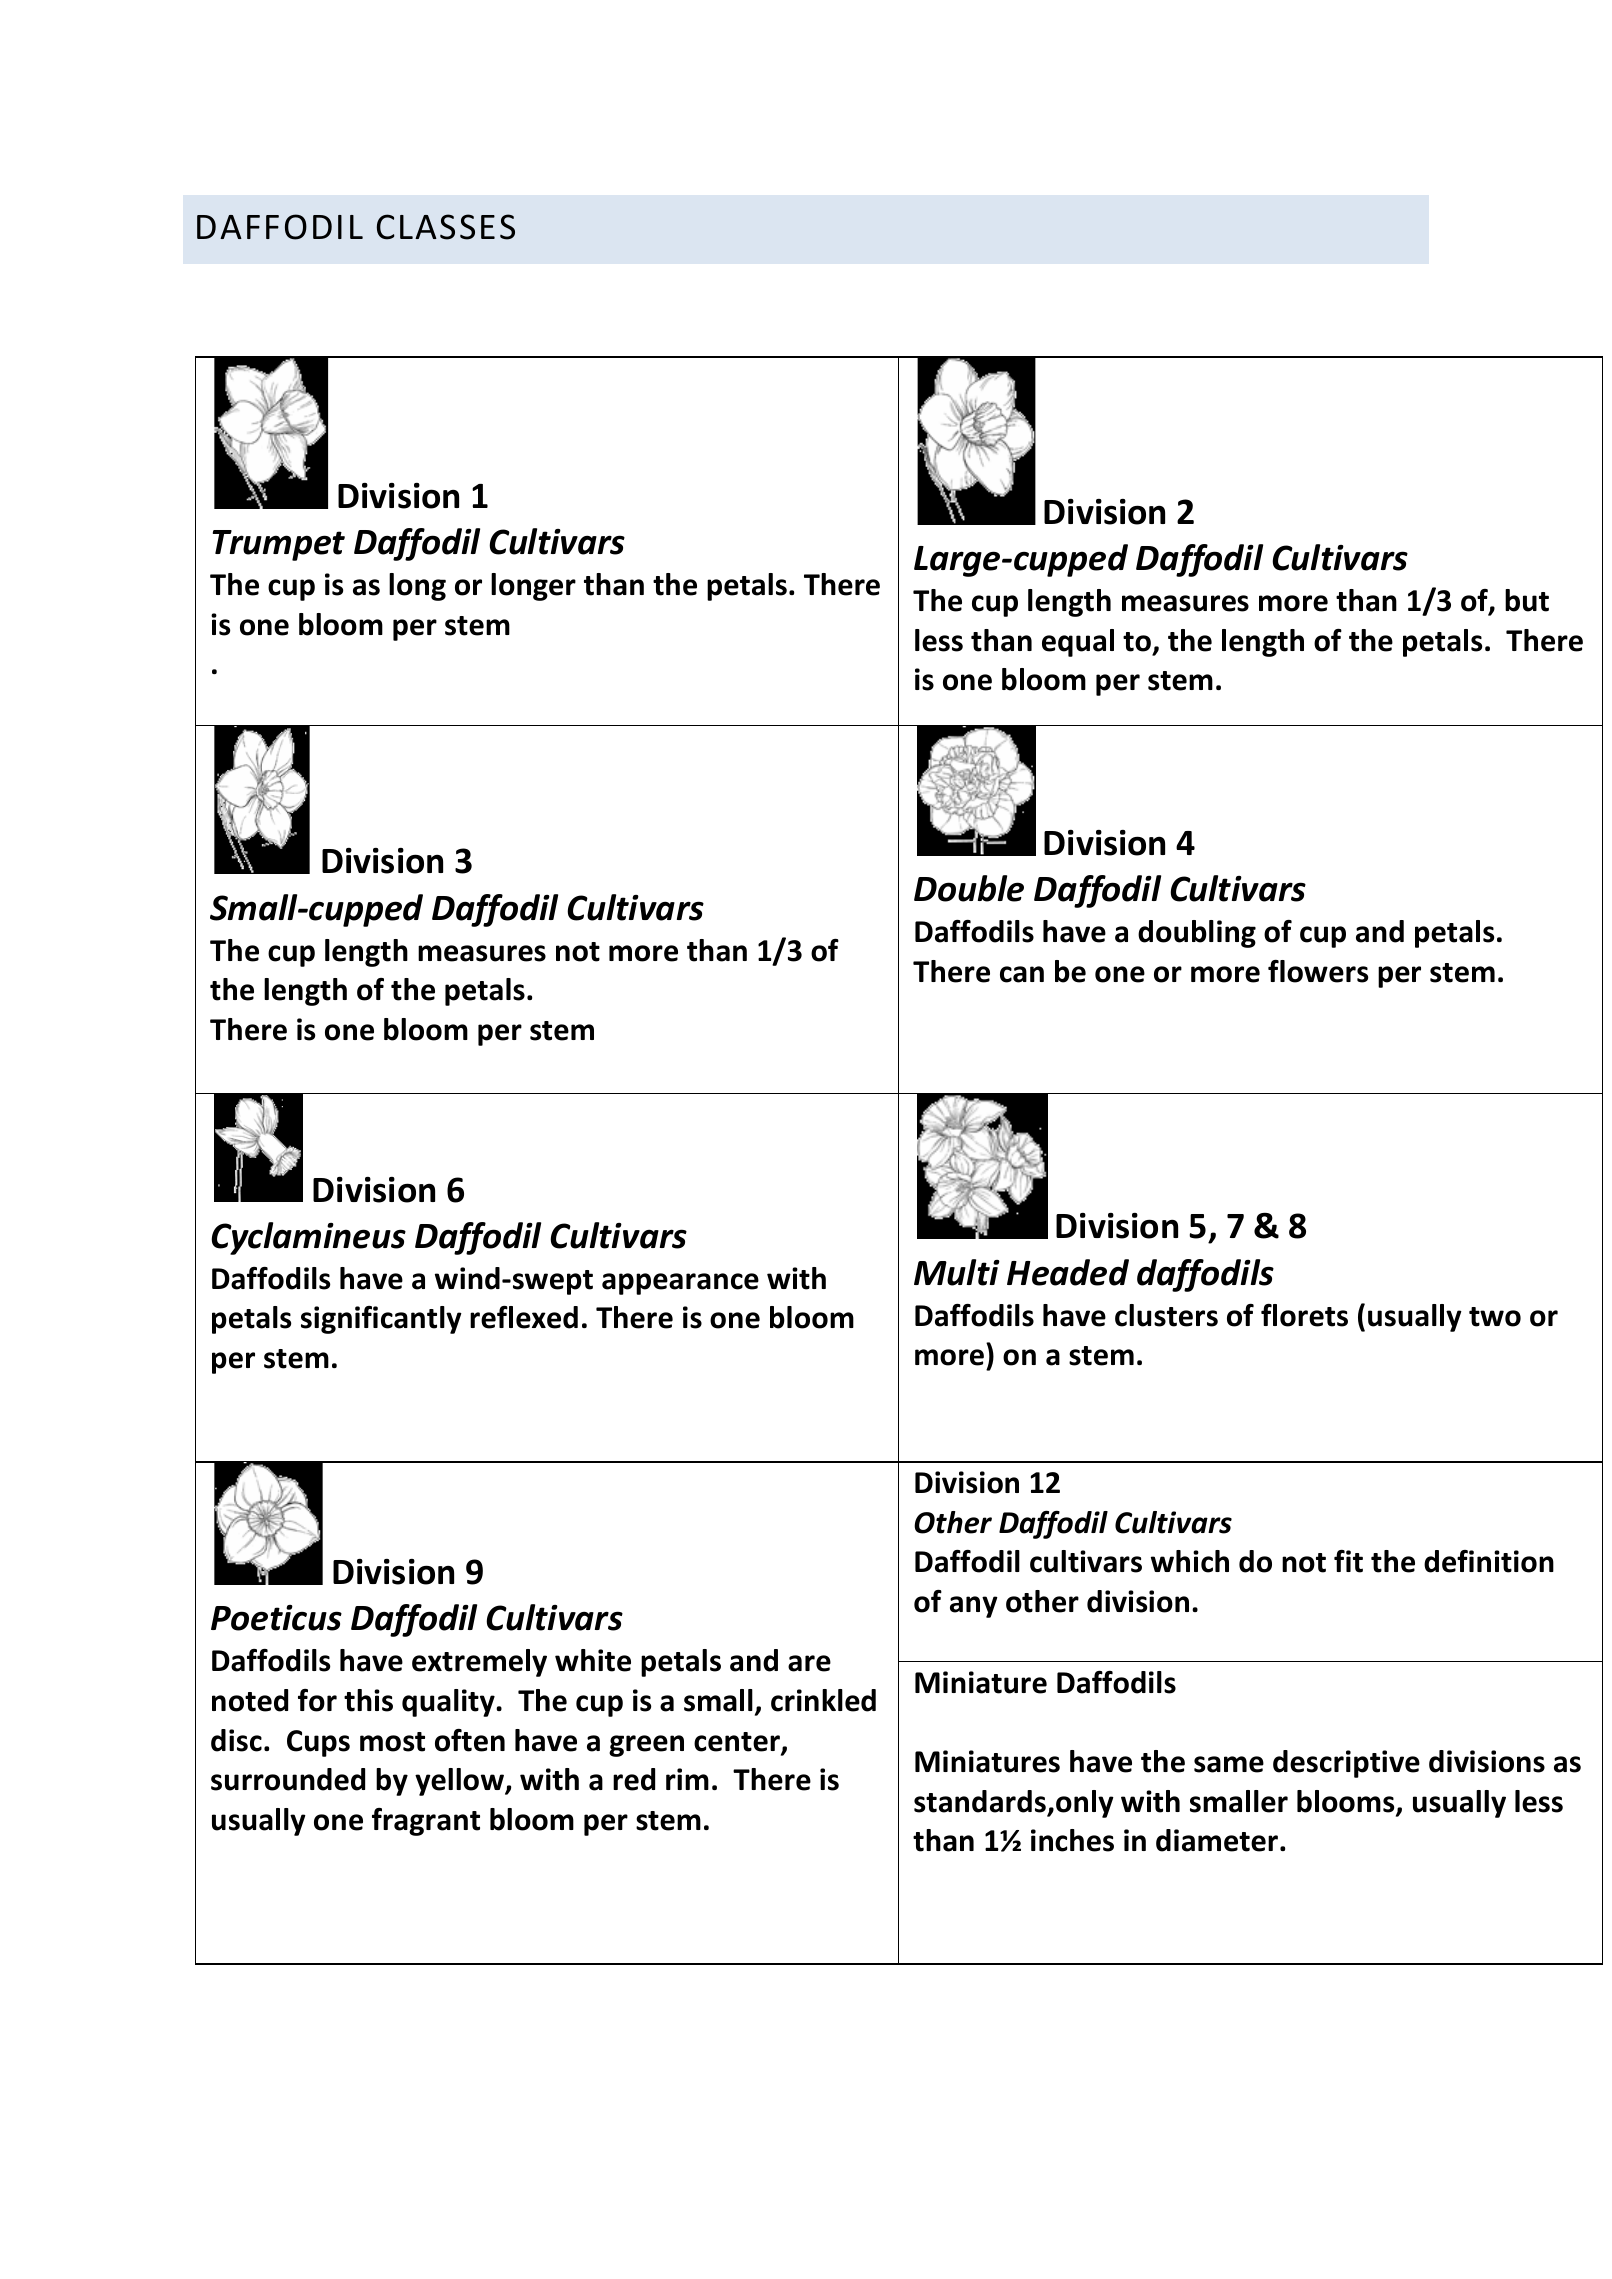  I want to click on CLASSES, so click(446, 227).
